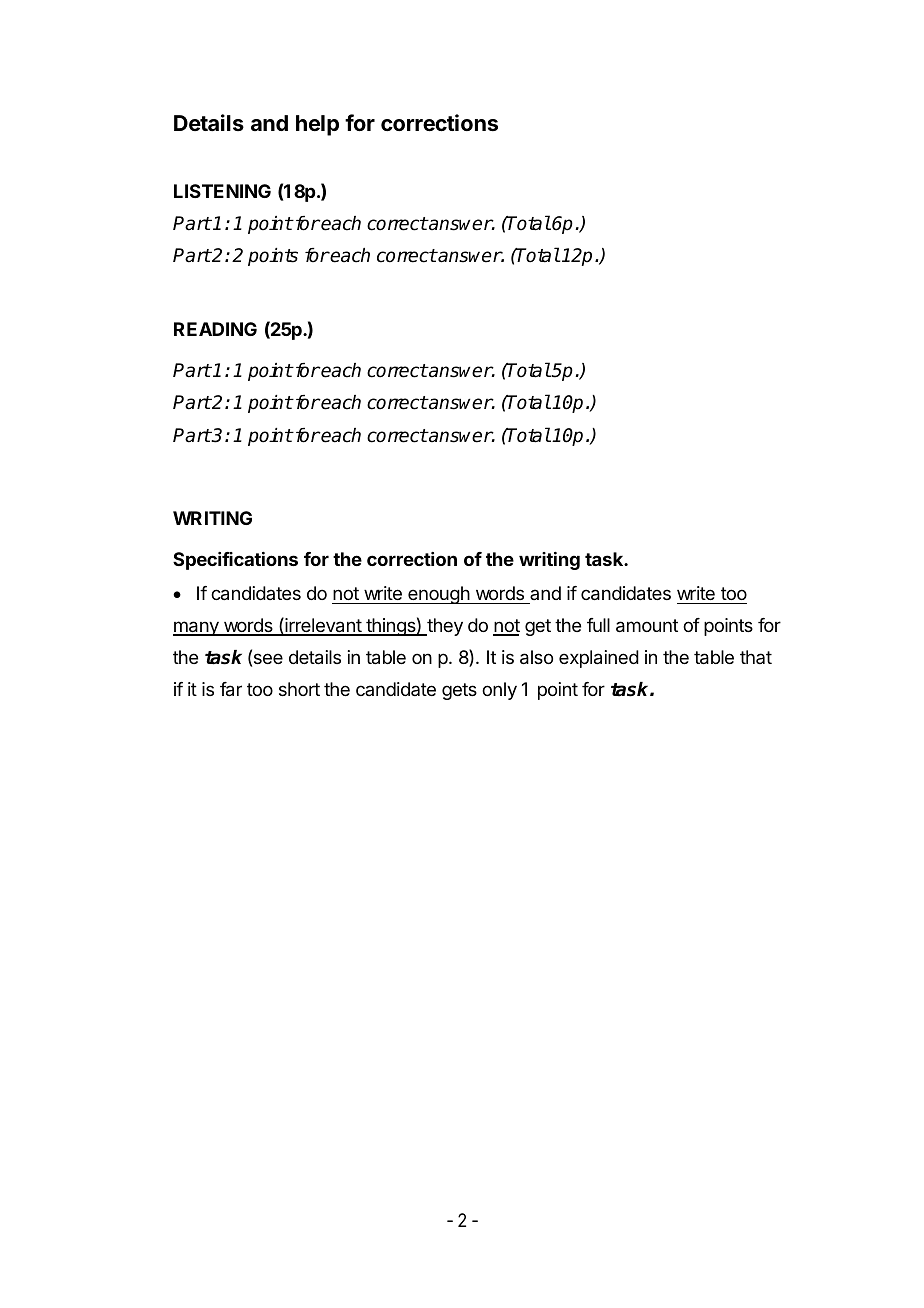  I want to click on help, so click(317, 125).
